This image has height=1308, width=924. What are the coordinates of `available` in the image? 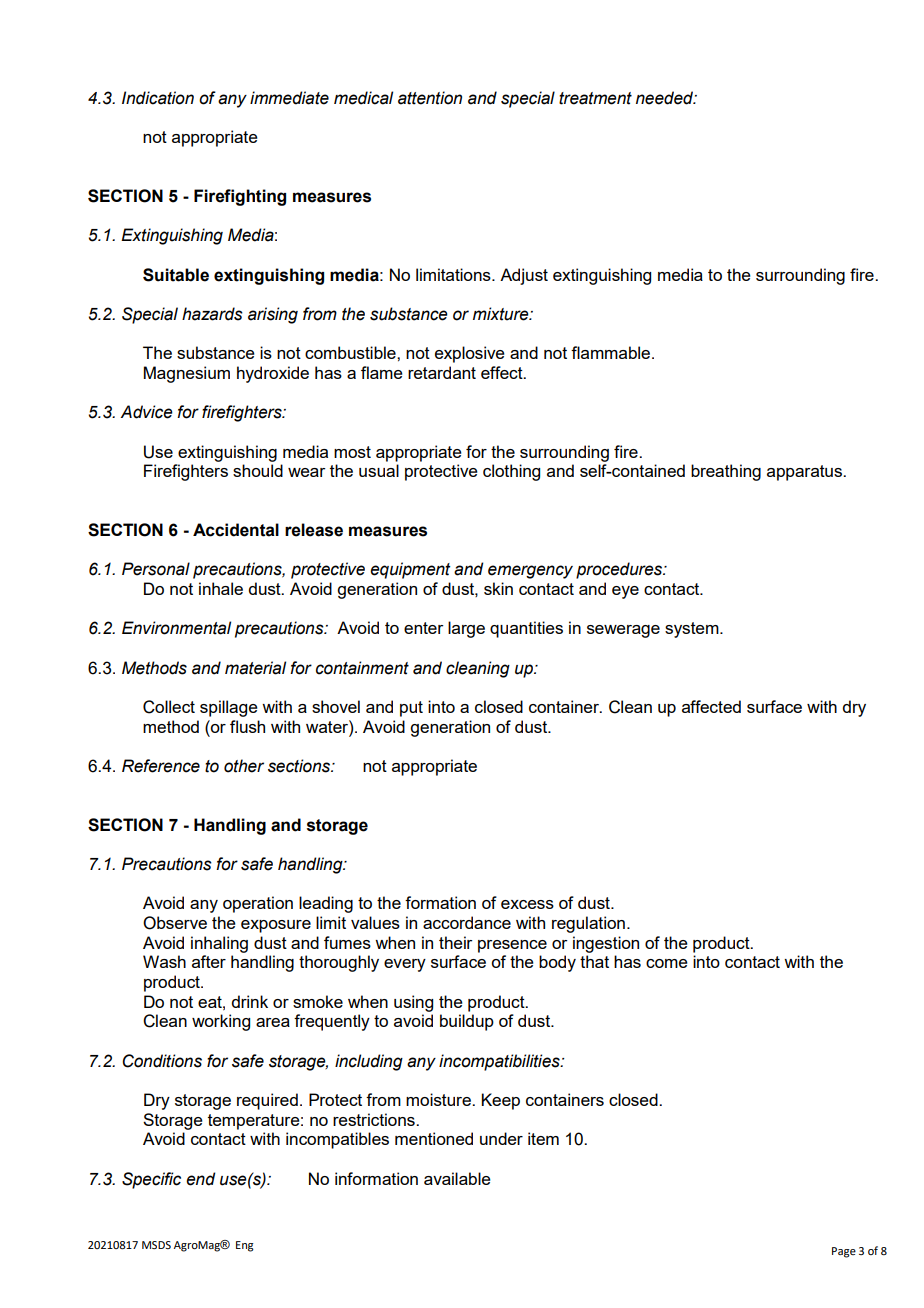 It's located at (457, 1178).
